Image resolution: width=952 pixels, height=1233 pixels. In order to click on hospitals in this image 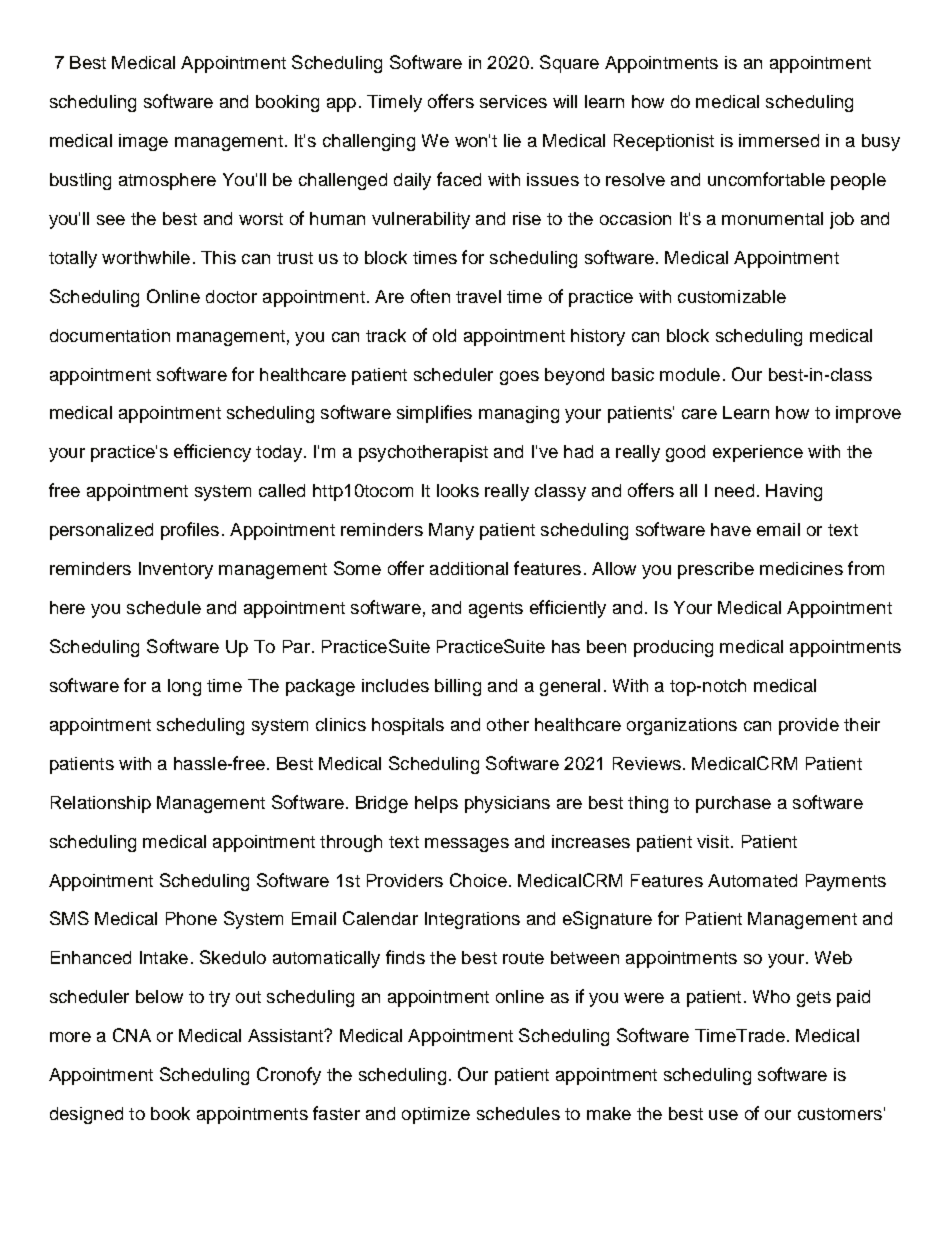, I will do `click(408, 726)`.
